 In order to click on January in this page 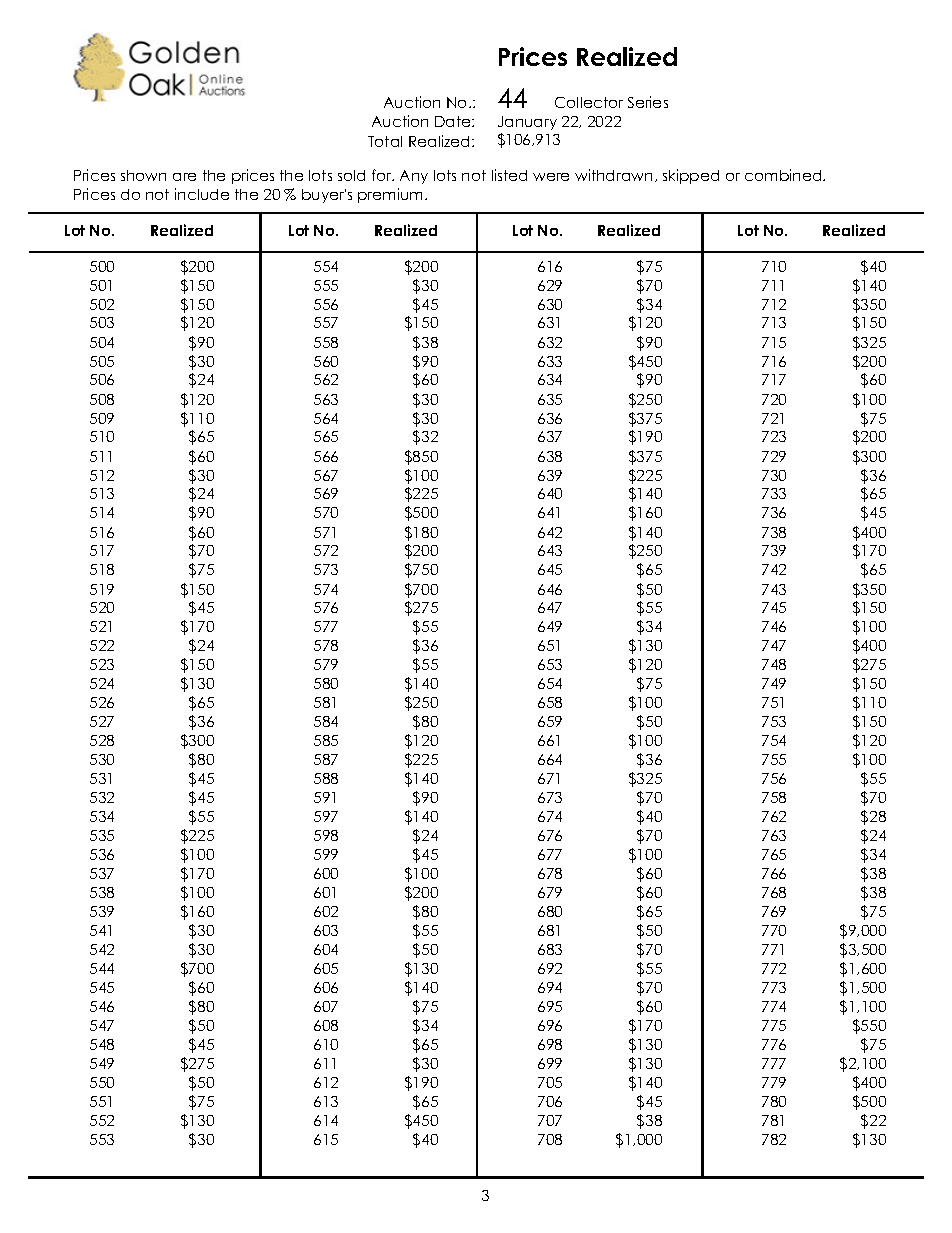, I will do `click(527, 123)`.
